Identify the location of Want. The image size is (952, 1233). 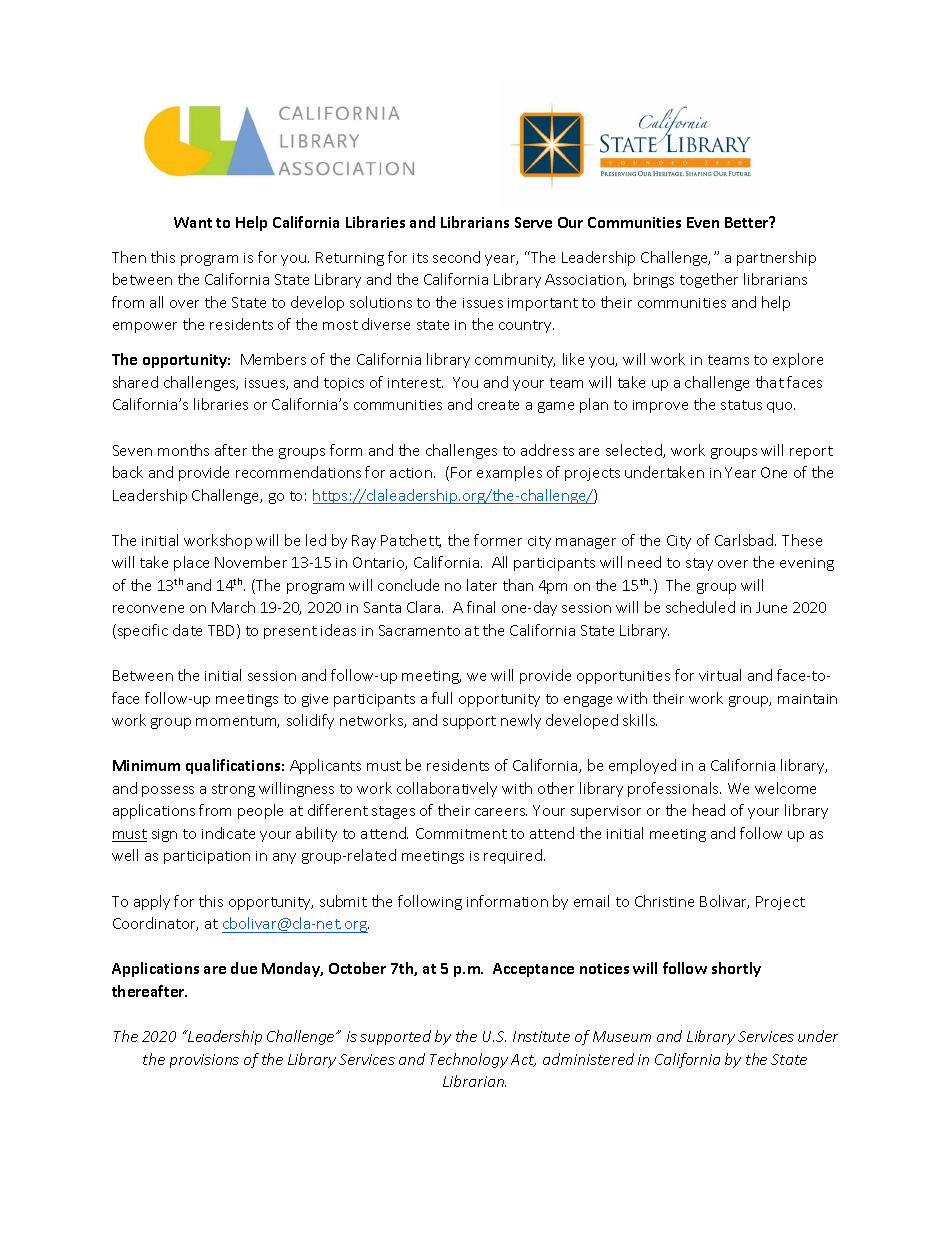
(193, 222).
